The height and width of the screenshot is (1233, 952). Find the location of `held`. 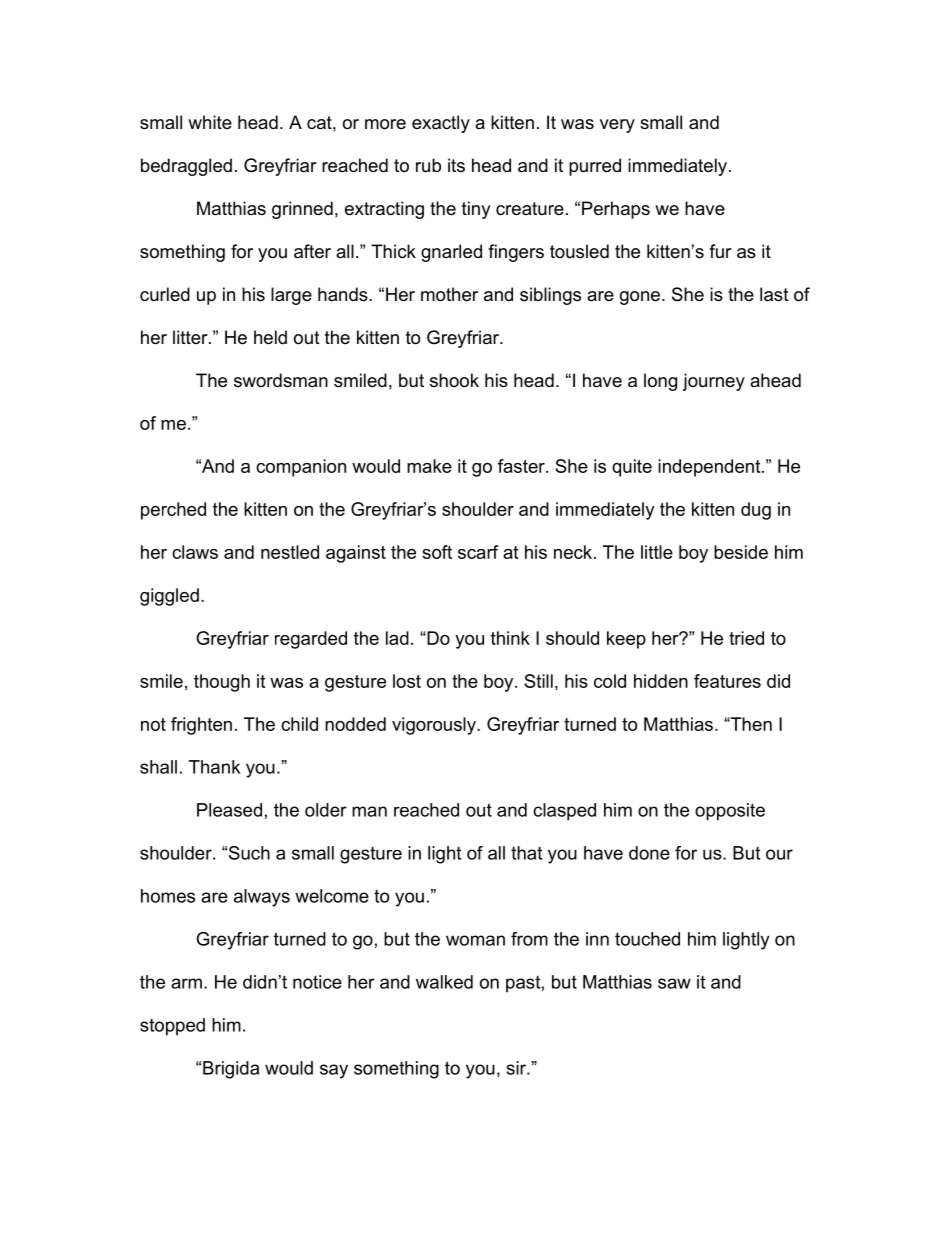

held is located at coordinates (270, 337).
